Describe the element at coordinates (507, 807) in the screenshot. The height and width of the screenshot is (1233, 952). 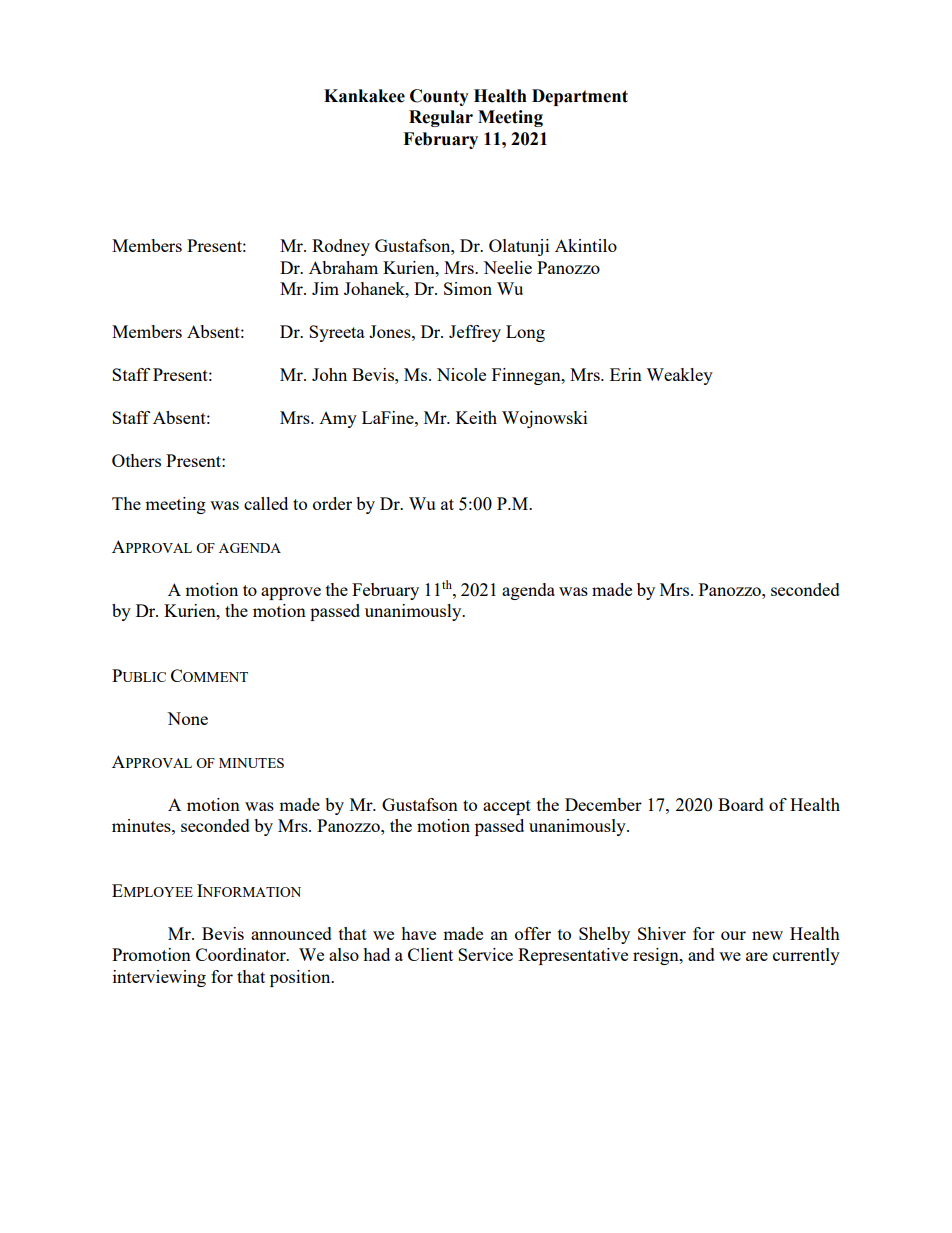
I see `accept` at that location.
